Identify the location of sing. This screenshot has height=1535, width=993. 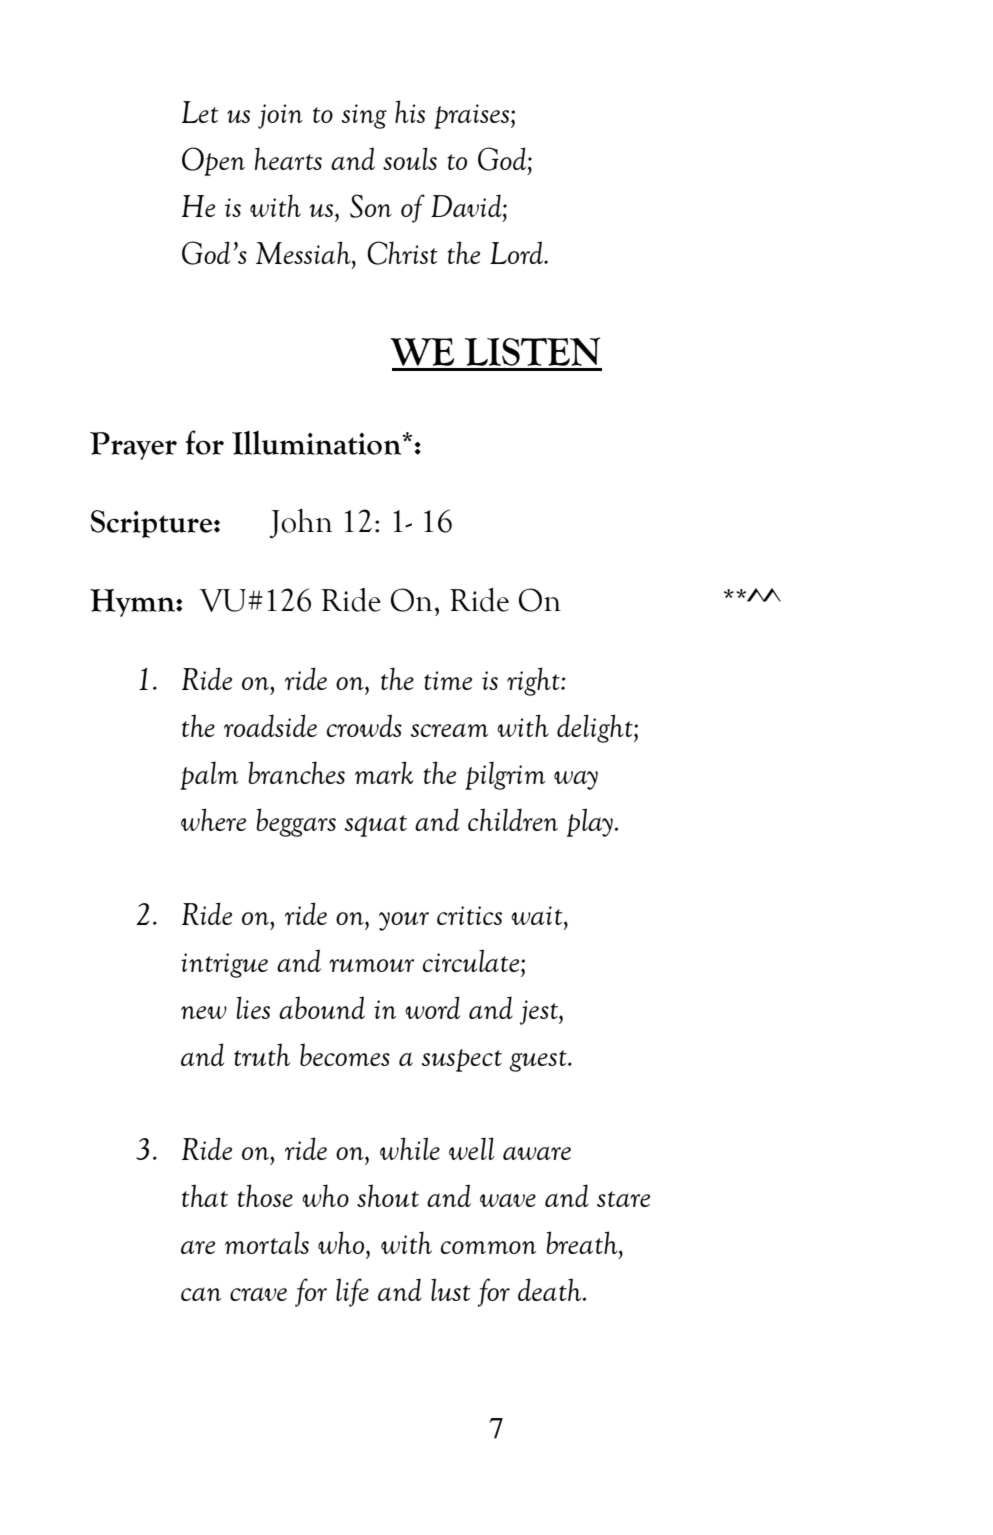
(364, 116).
